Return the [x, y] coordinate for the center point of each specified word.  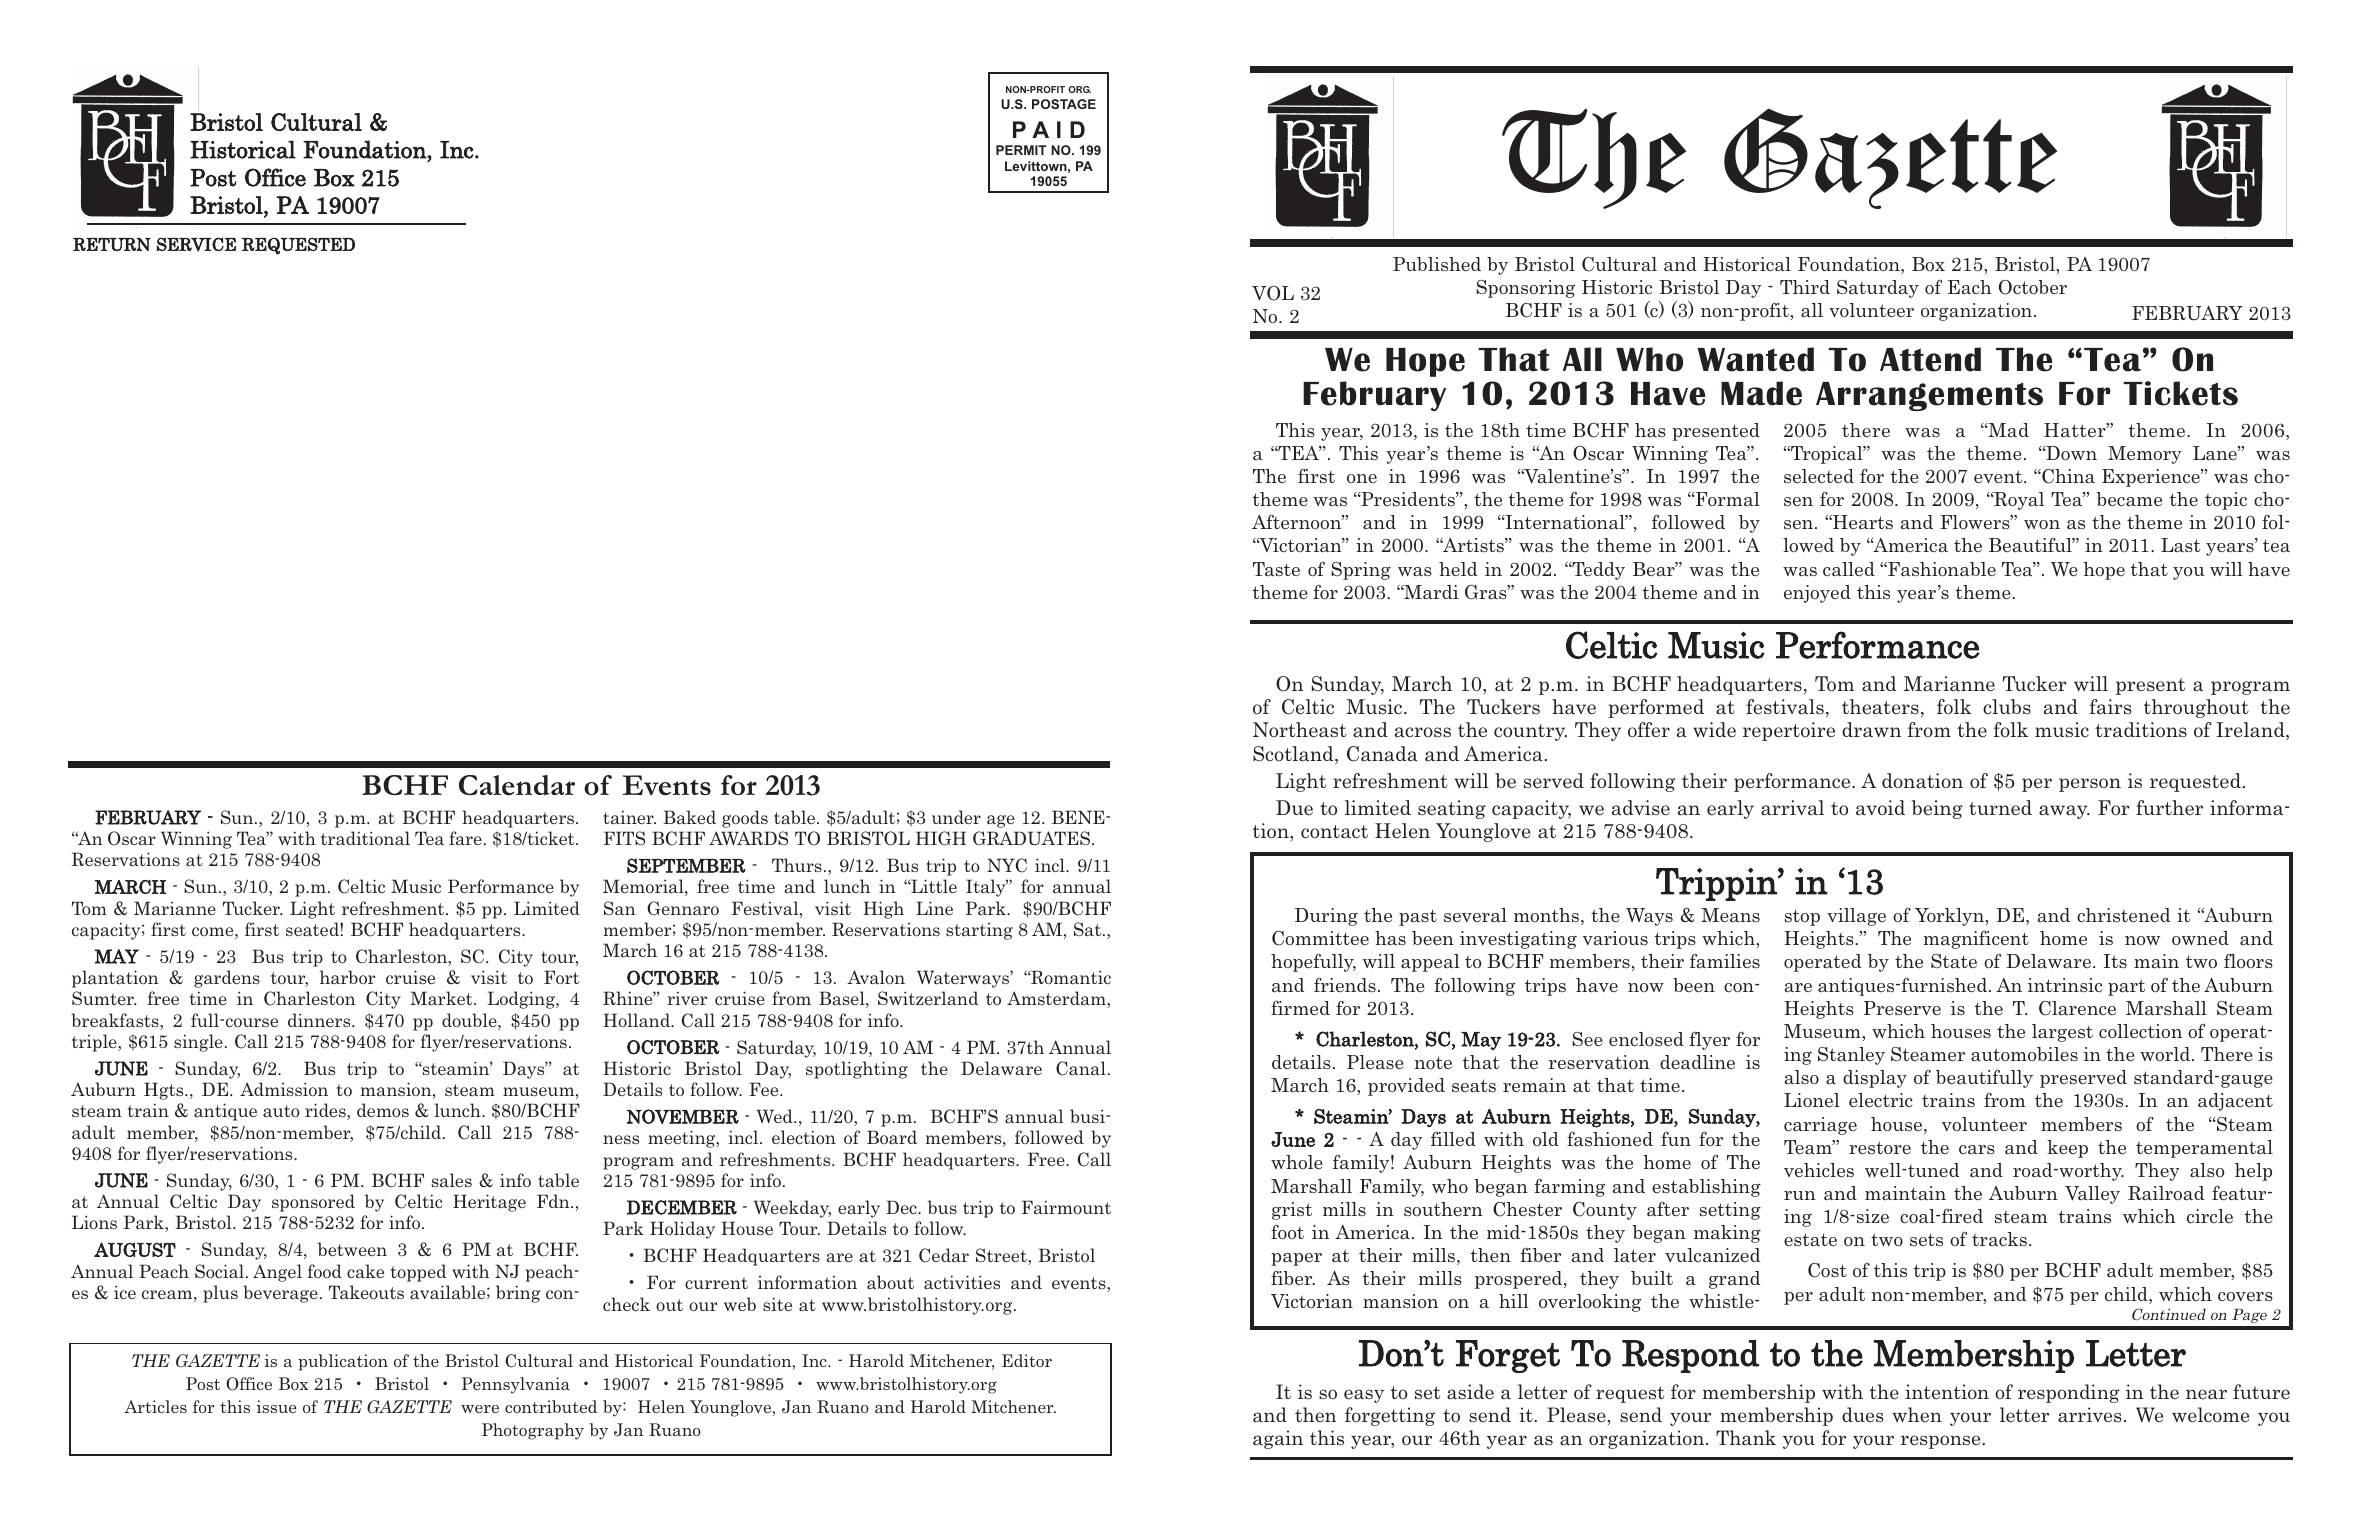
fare [465, 838]
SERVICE [196, 244]
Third [1805, 287]
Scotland [1294, 755]
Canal [1081, 1068]
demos [383, 1110]
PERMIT [1021, 150]
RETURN [112, 244]
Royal [2018, 501]
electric [1881, 1100]
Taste [1276, 569]
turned [2000, 808]
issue [276, 1406]
